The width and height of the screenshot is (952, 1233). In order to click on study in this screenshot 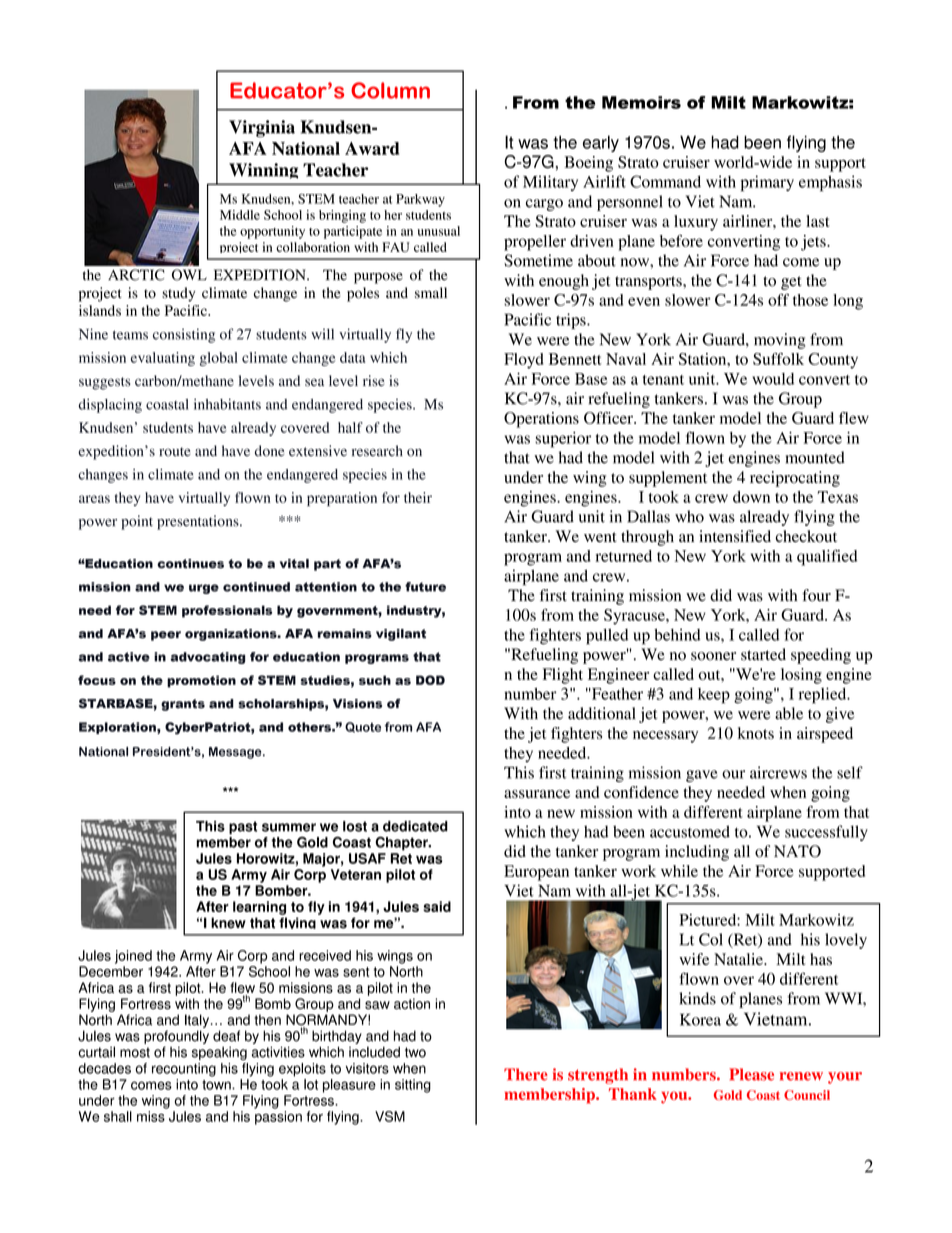, I will do `click(178, 294)`.
